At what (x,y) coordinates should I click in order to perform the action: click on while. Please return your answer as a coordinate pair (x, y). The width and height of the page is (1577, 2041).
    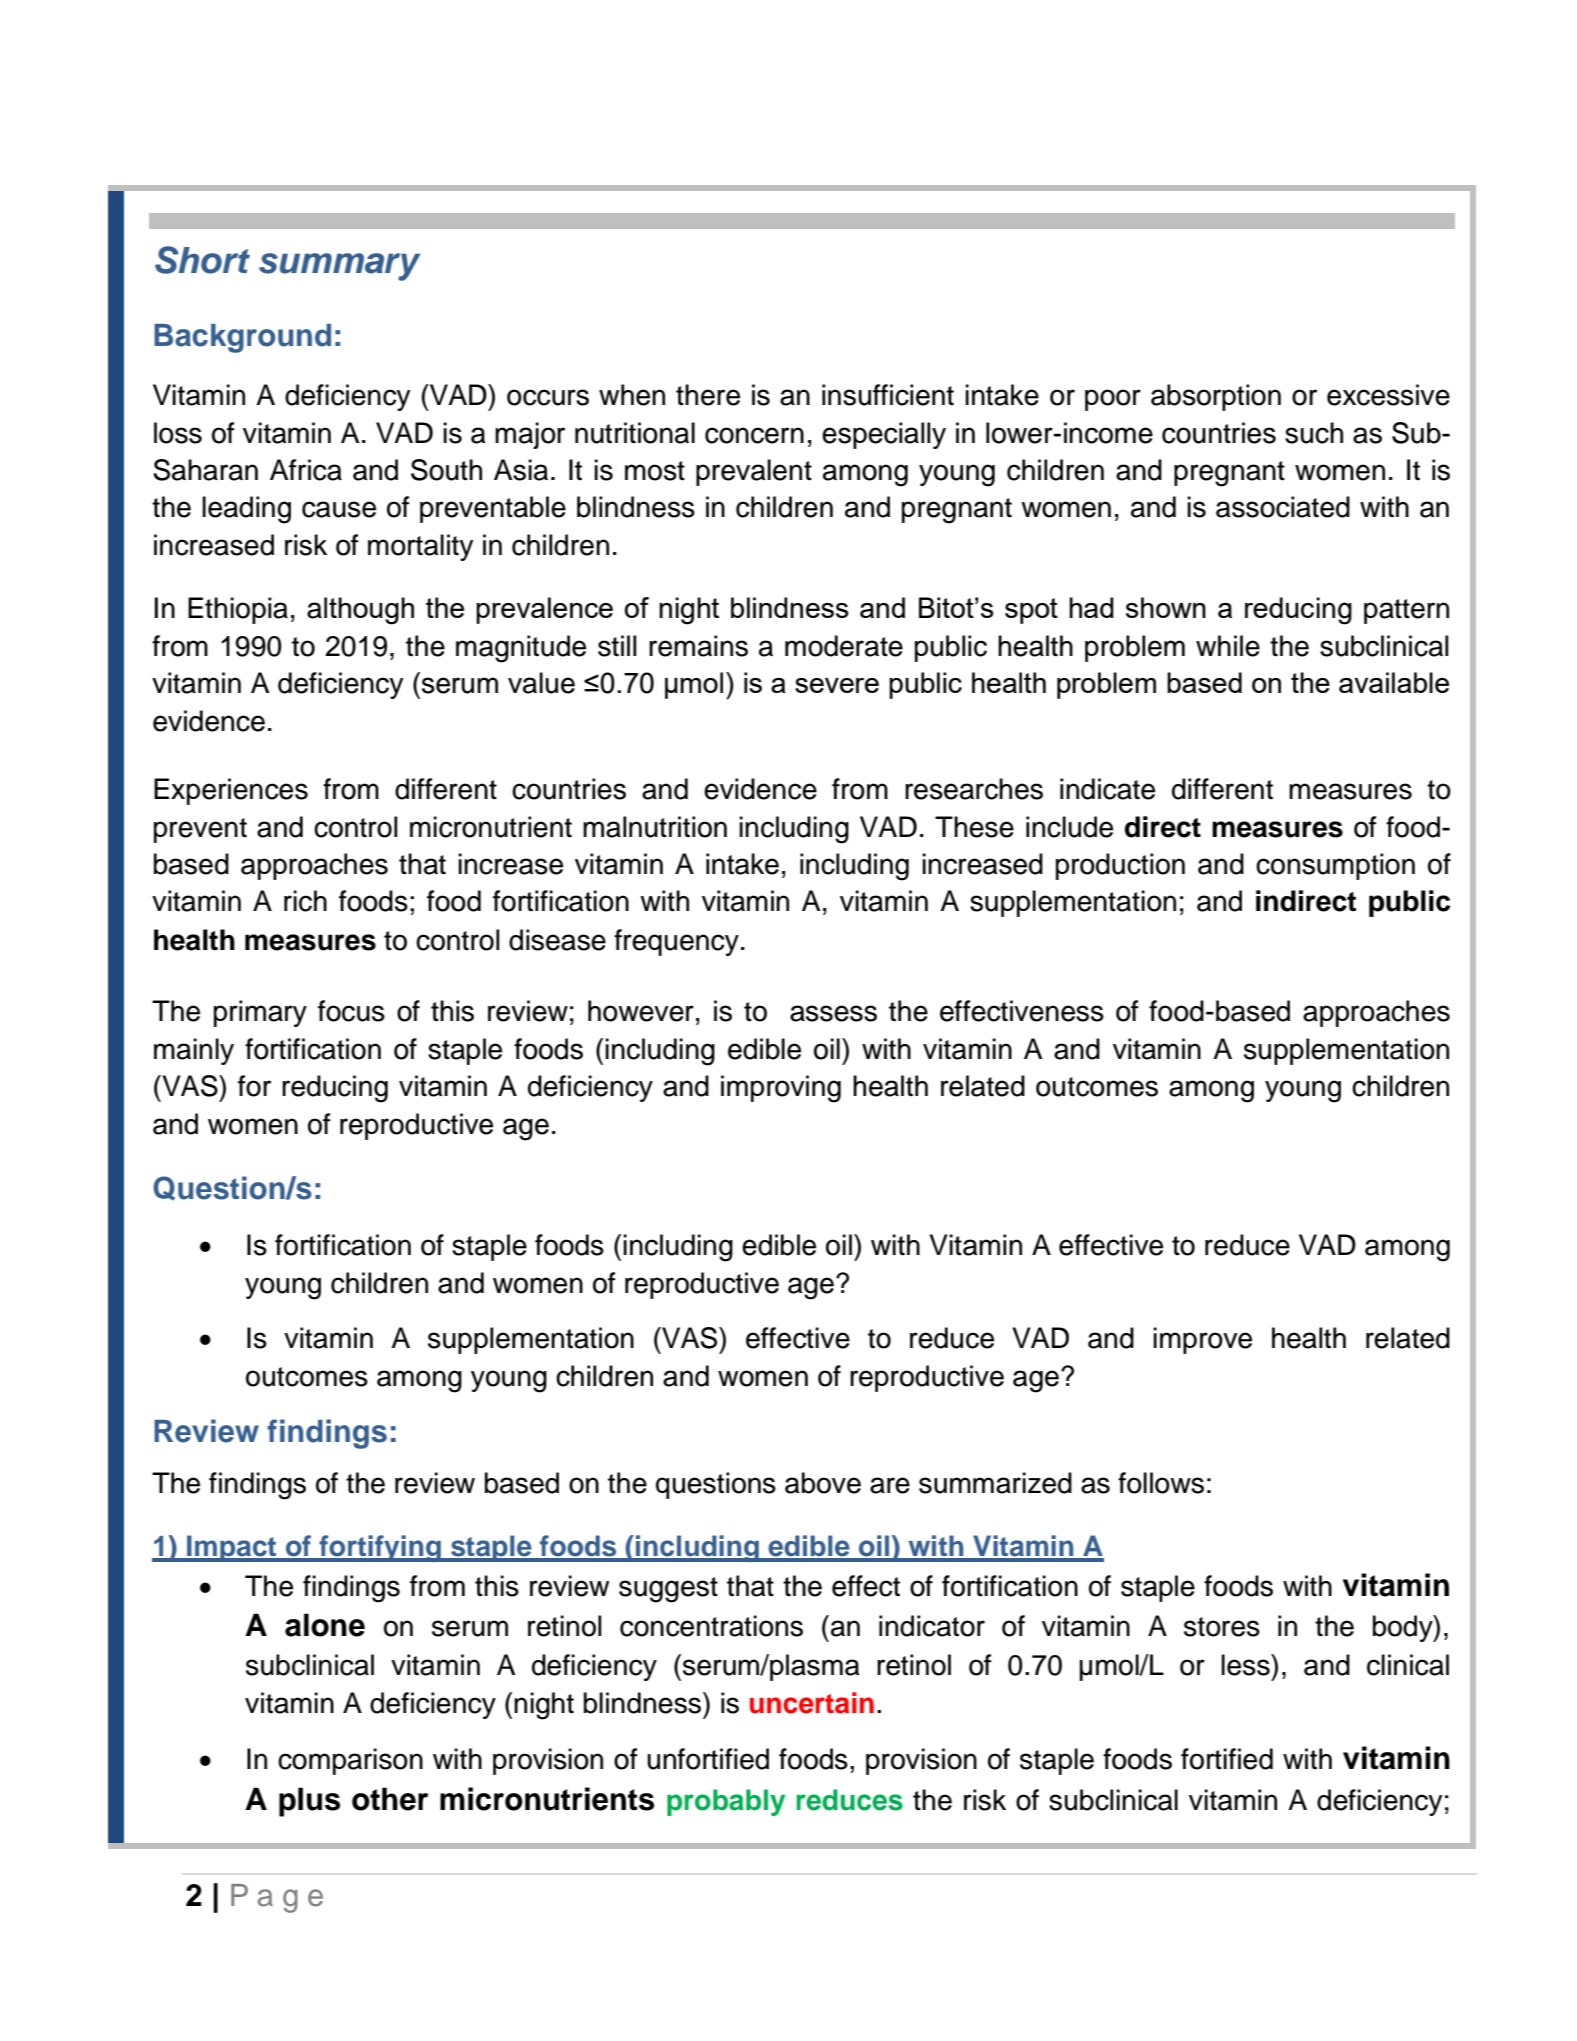
    Looking at the image, I should click on (1228, 646).
